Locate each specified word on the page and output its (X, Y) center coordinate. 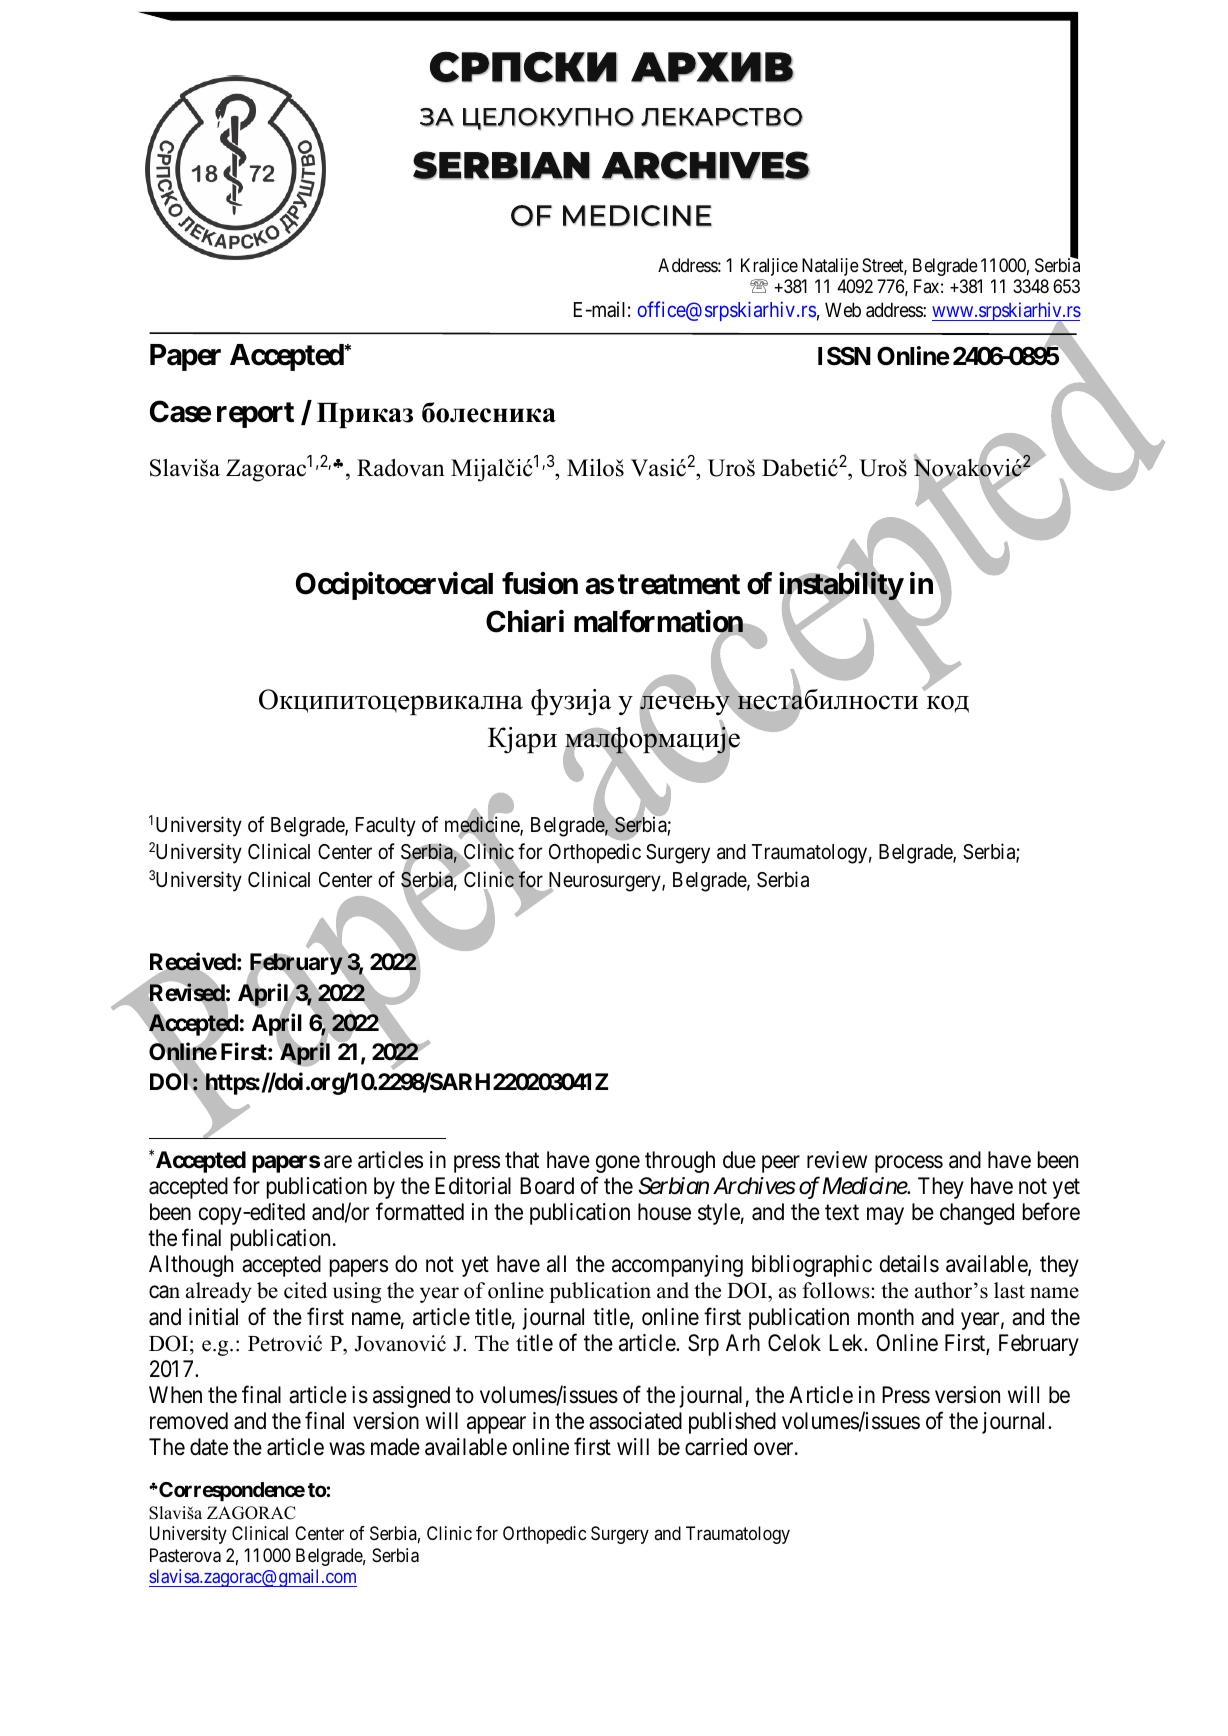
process (909, 1164)
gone (618, 1164)
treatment (679, 584)
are (338, 1162)
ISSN (844, 356)
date (209, 1447)
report (255, 415)
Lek (847, 1343)
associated (635, 1421)
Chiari (525, 621)
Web (843, 310)
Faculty (386, 827)
